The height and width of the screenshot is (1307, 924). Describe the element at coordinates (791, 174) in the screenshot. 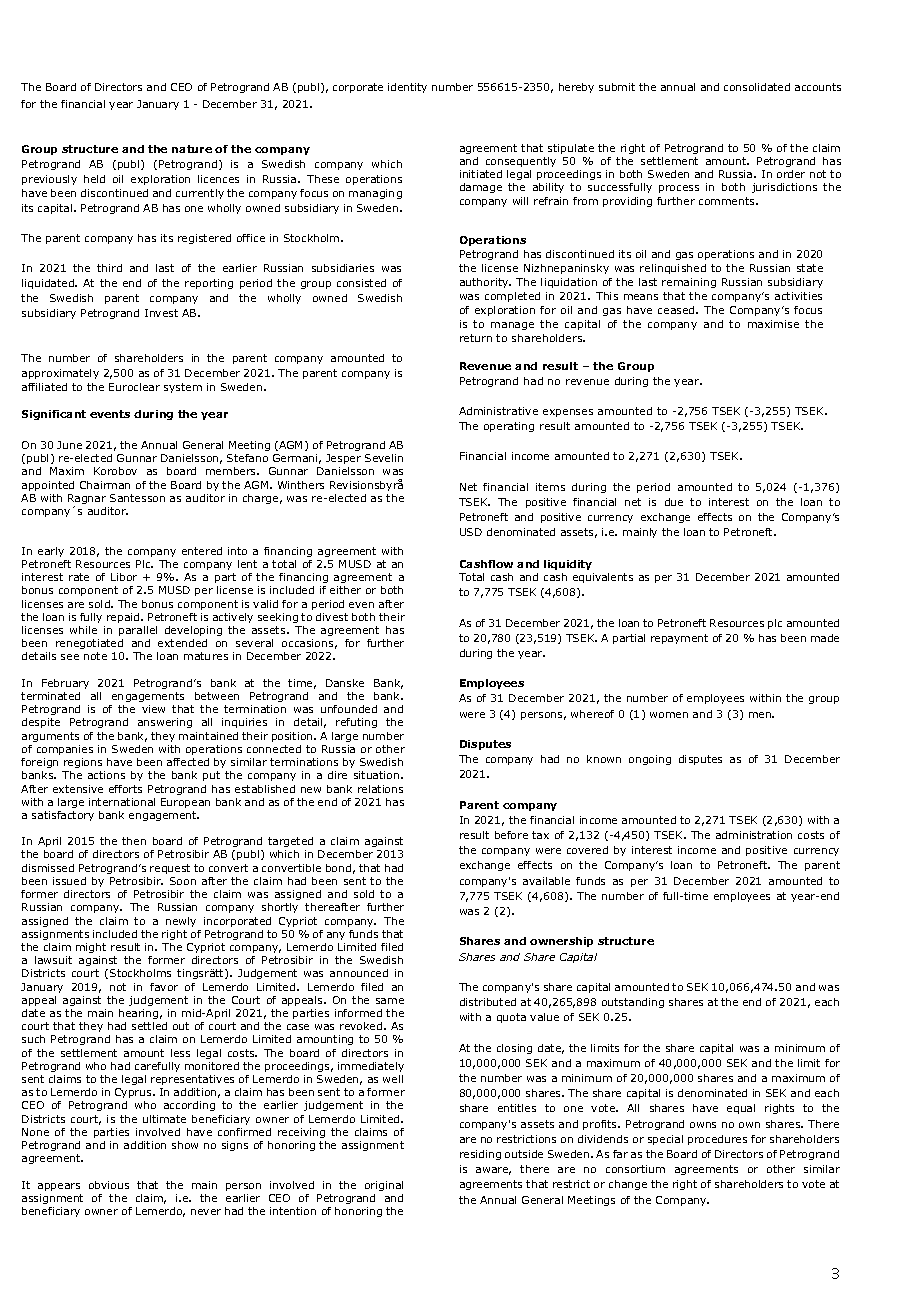

I see `order` at that location.
